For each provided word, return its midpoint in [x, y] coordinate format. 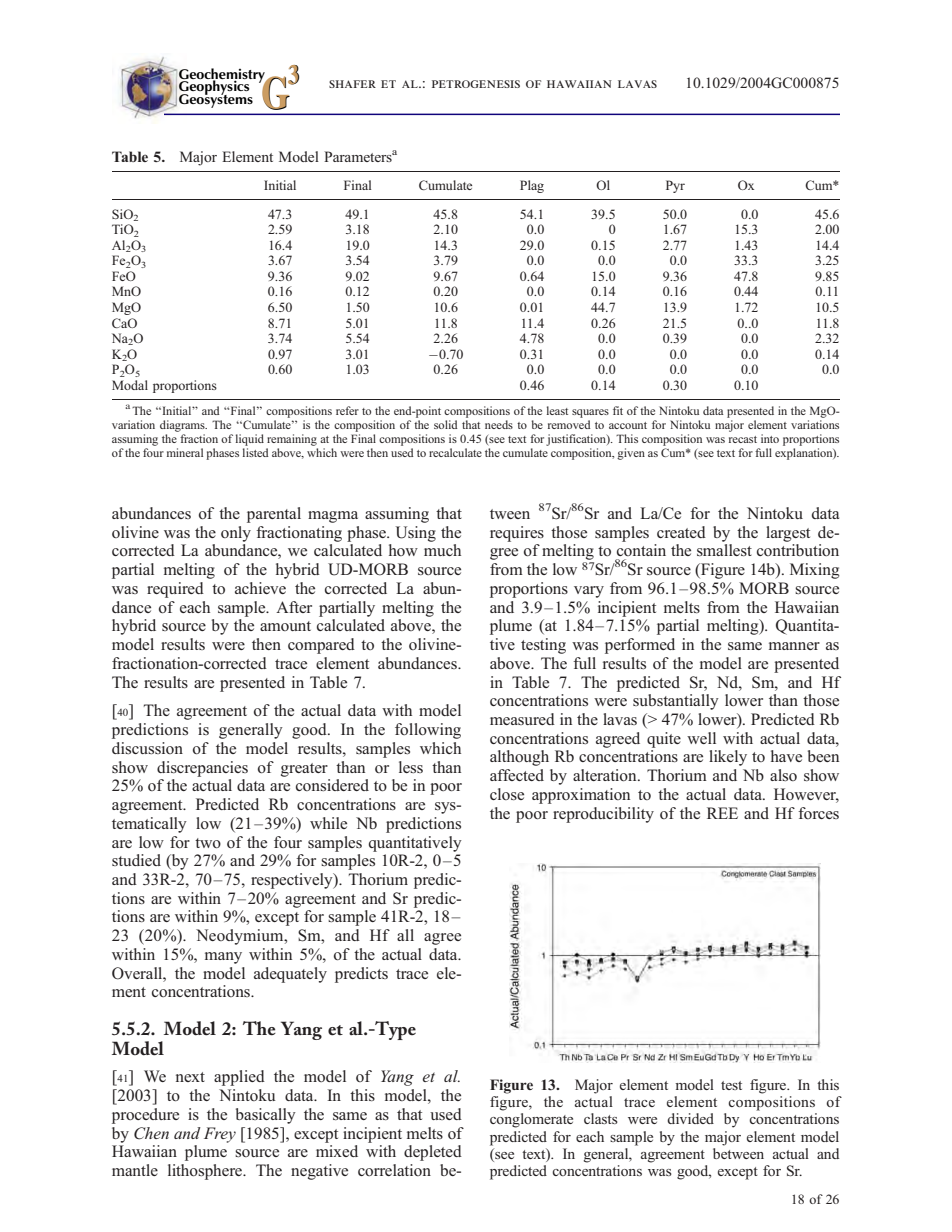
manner [794, 646]
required [175, 590]
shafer [352, 84]
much [442, 550]
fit [618, 410]
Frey [220, 1135]
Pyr [675, 186]
